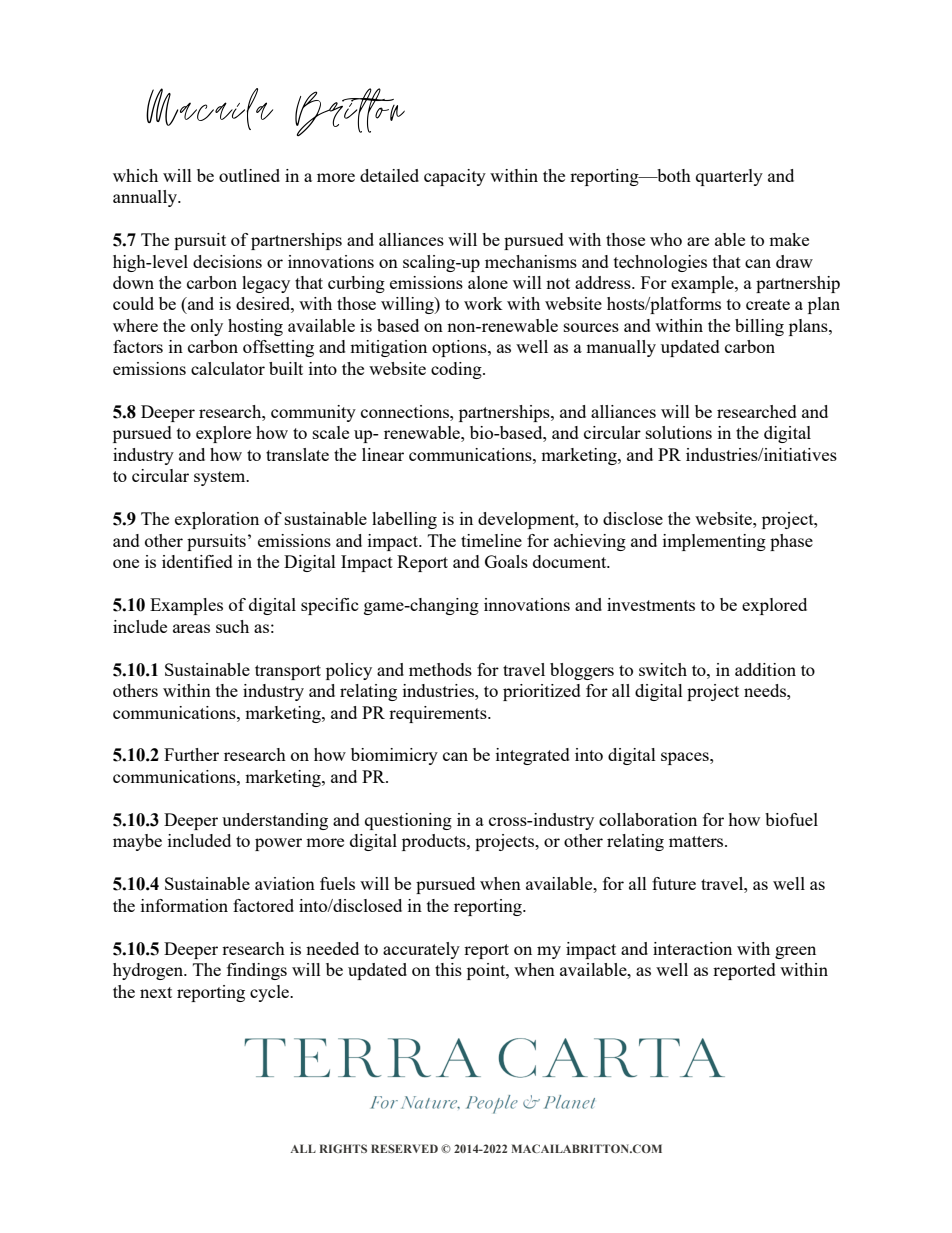 Image resolution: width=952 pixels, height=1233 pixels. Describe the element at coordinates (343, 1148) in the image. I see `RIGHTS` at that location.
